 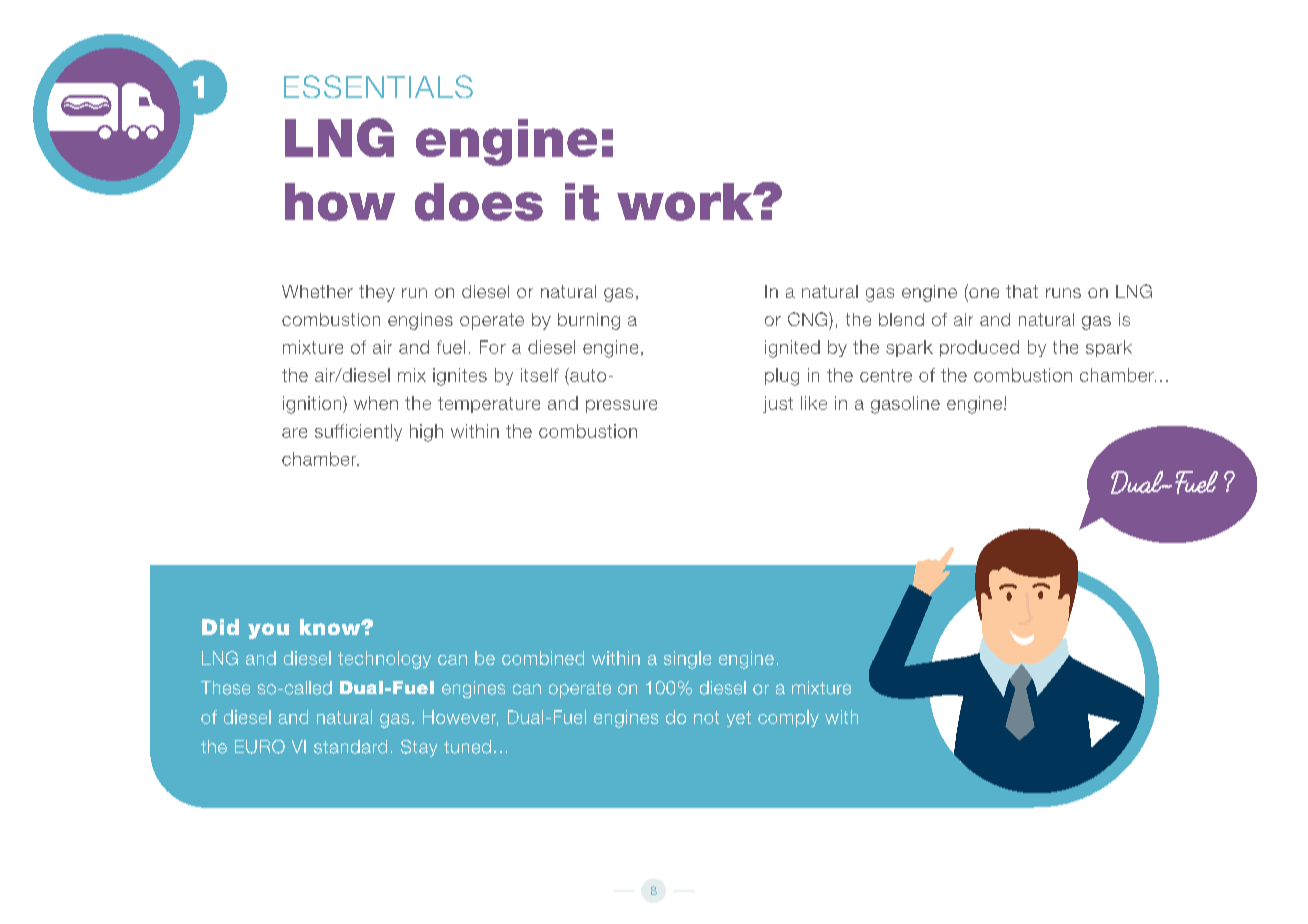 What do you see at coordinates (706, 717) in the screenshot?
I see `not` at bounding box center [706, 717].
